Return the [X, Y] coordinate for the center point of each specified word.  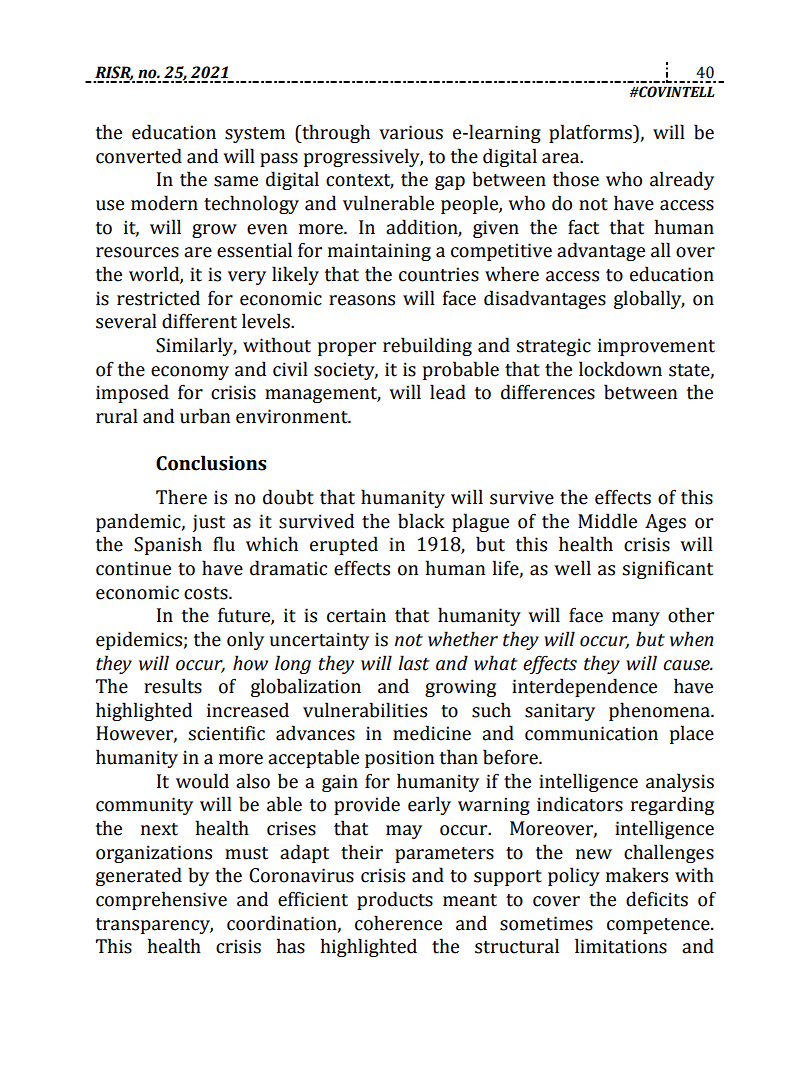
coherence [398, 923]
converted [139, 156]
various [411, 132]
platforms [591, 133]
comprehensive [161, 900]
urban [205, 416]
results [173, 686]
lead [448, 392]
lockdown [620, 369]
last [413, 663]
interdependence [584, 687]
